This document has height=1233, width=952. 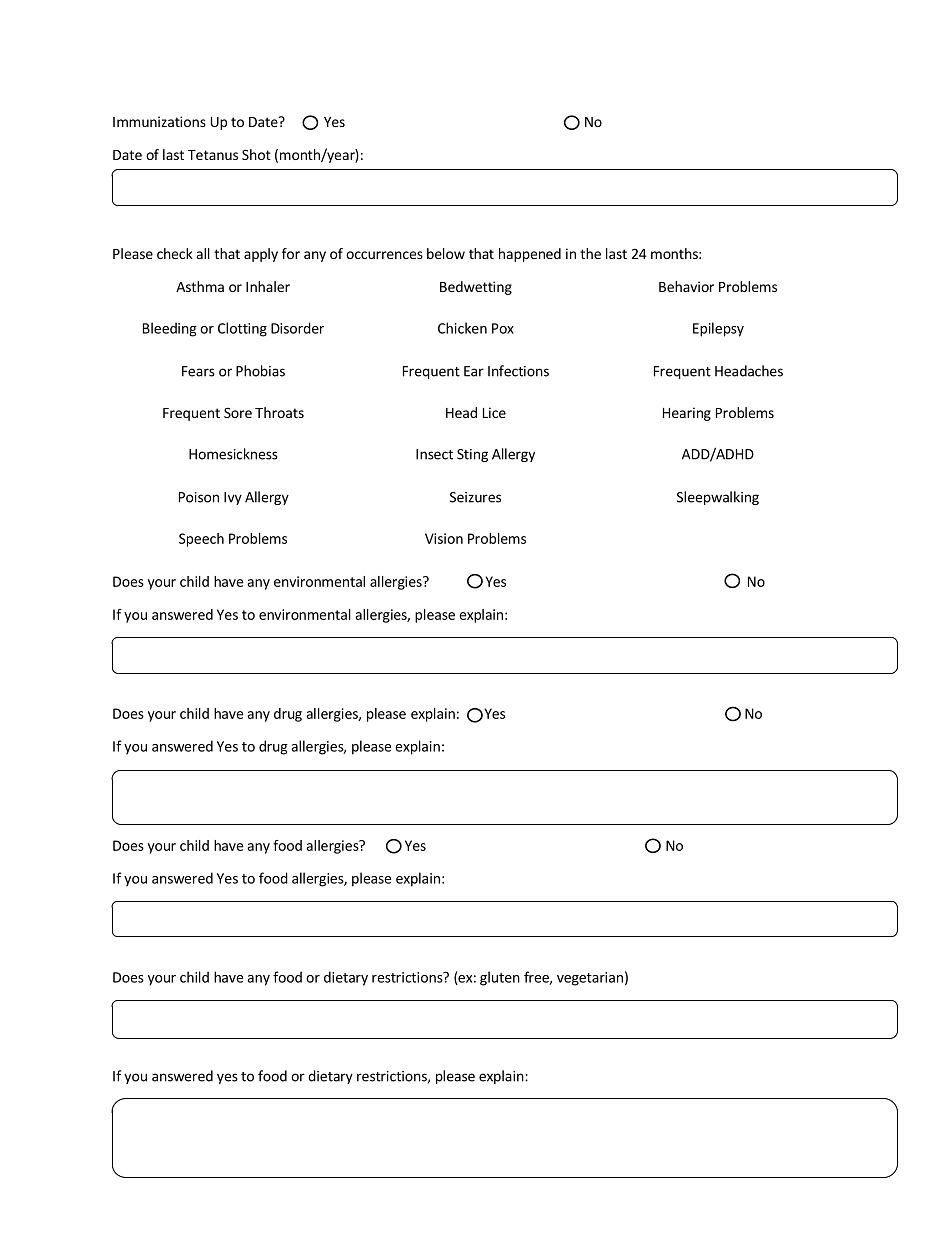 What do you see at coordinates (199, 497) in the document?
I see `Poison` at bounding box center [199, 497].
